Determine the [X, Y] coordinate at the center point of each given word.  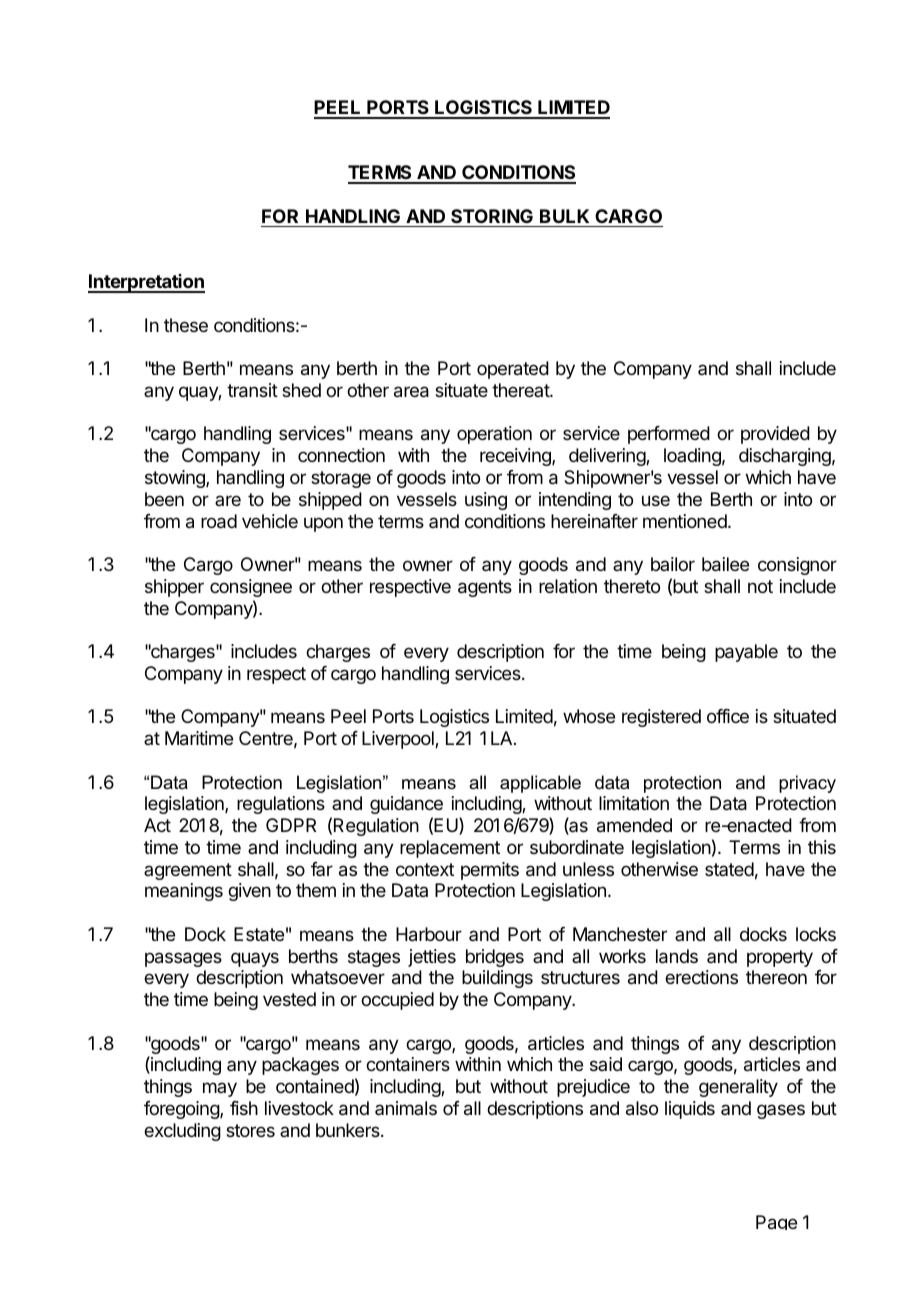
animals [406, 1108]
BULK [564, 216]
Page [776, 1222]
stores [250, 1130]
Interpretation [146, 283]
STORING [492, 216]
